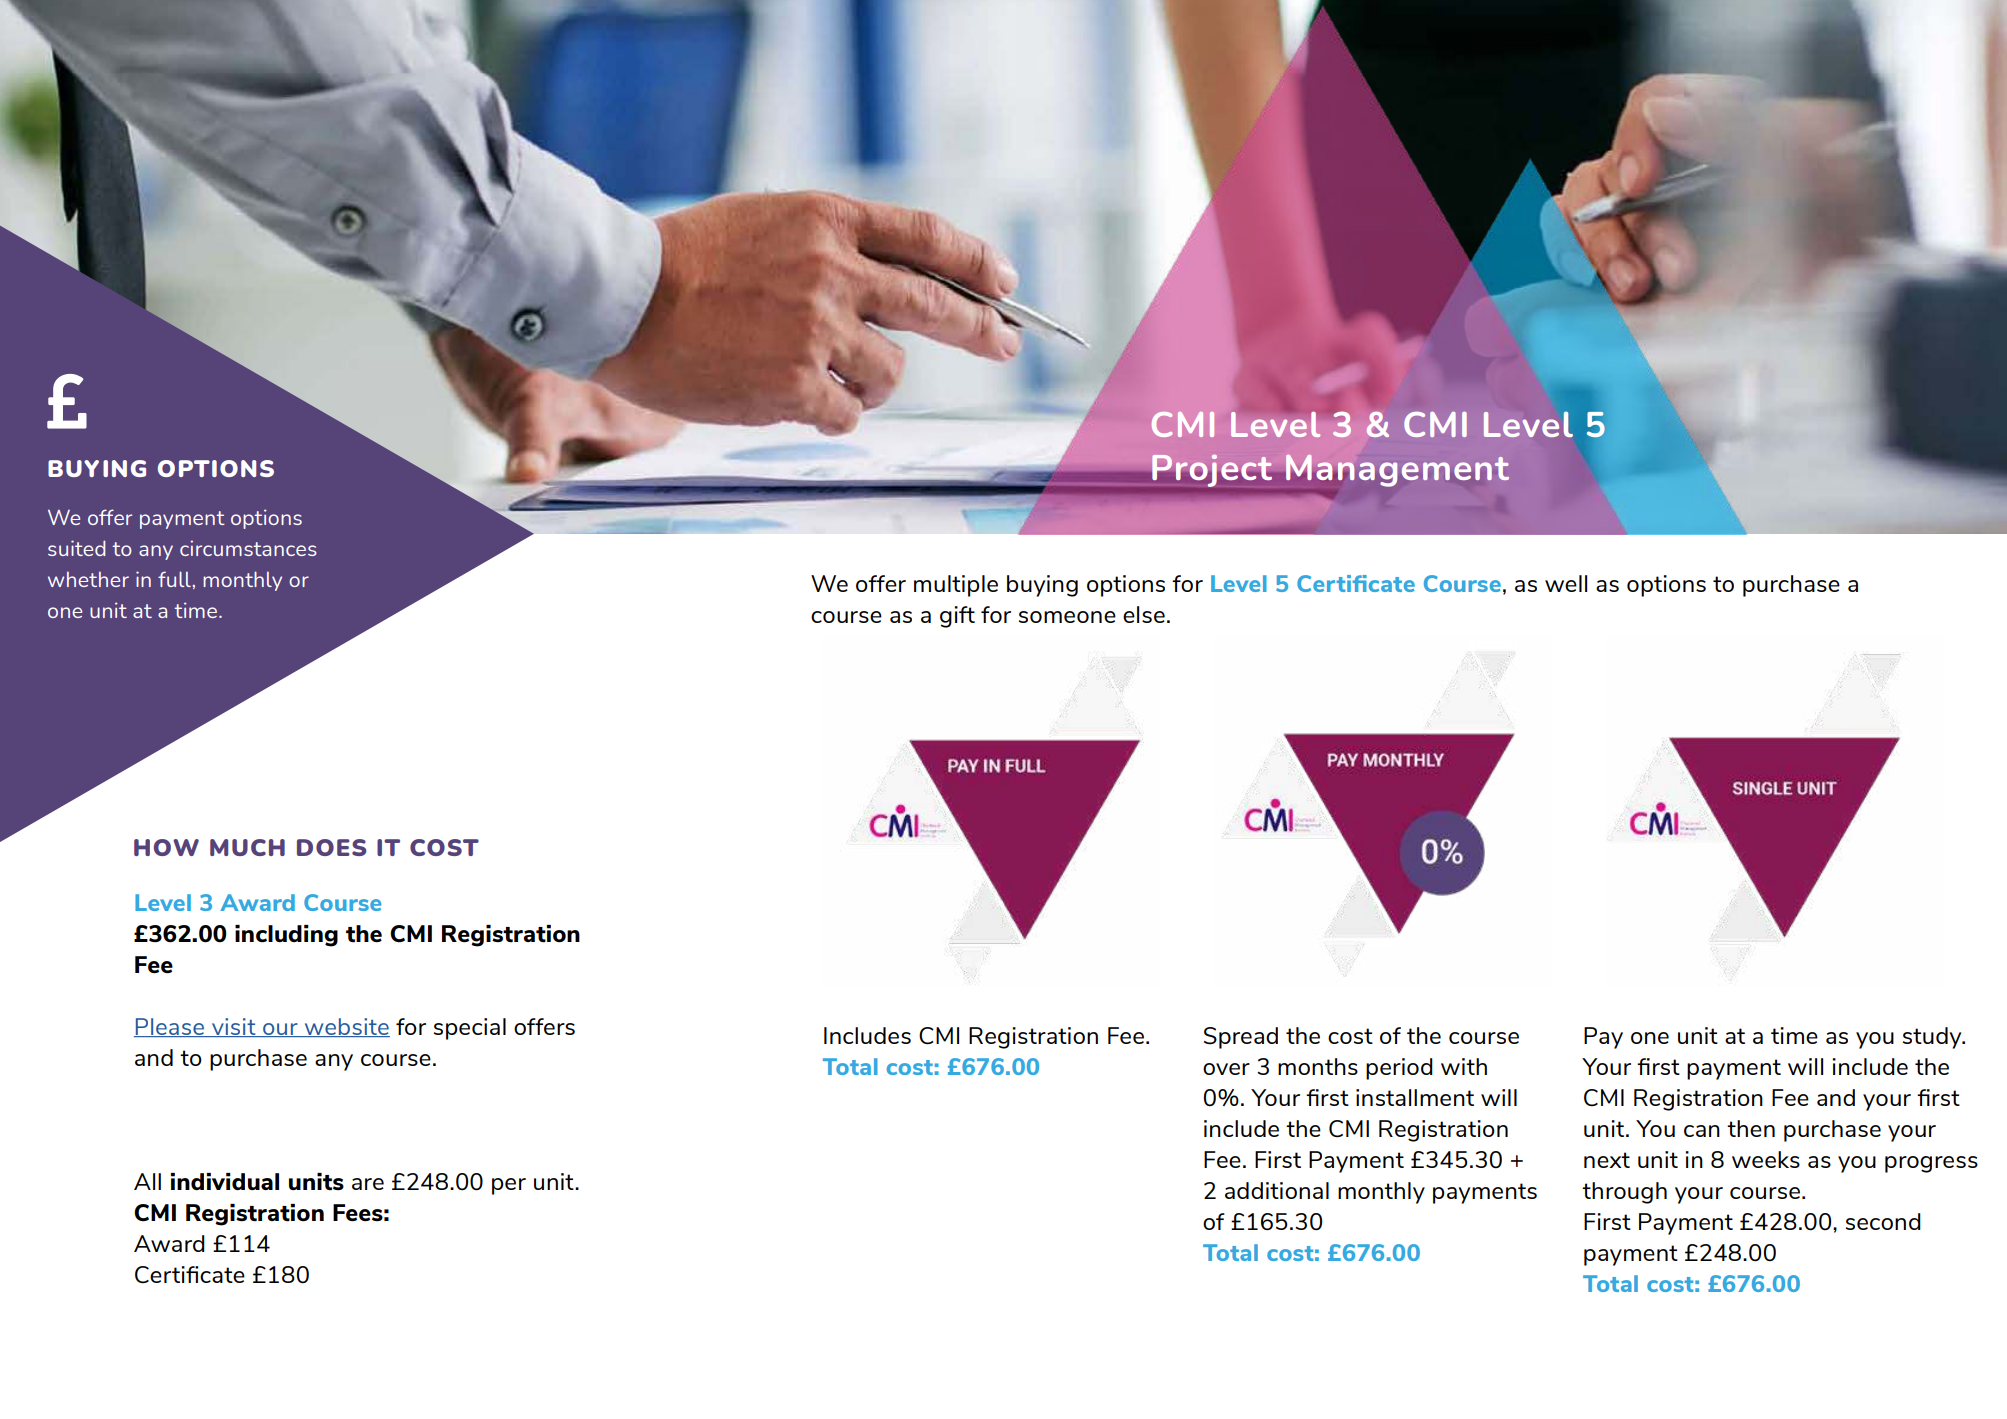 This page has height=1419, width=2007. Describe the element at coordinates (1397, 470) in the page. I see `Management` at that location.
